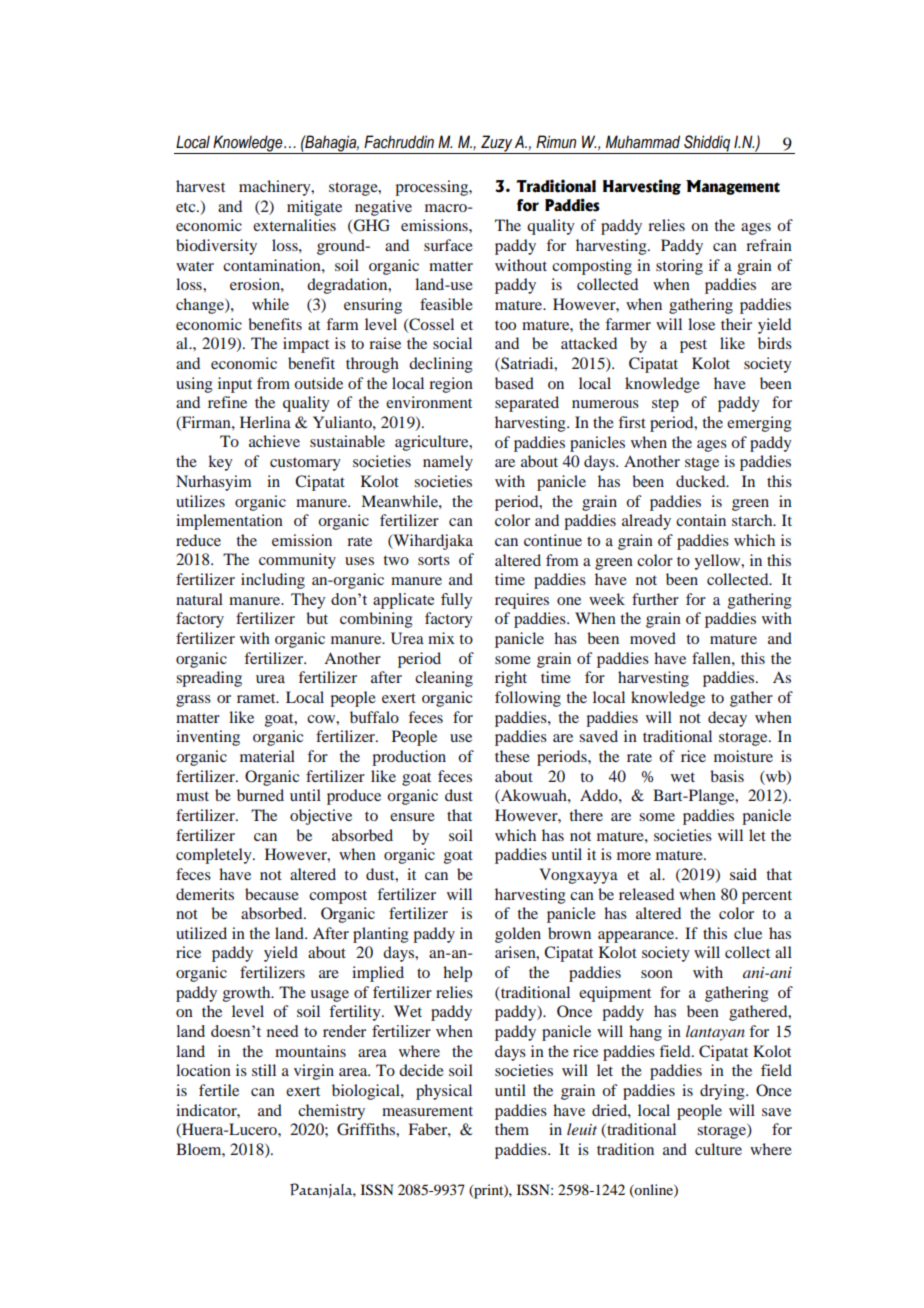 The width and height of the screenshot is (924, 1308). What do you see at coordinates (451, 385) in the screenshot?
I see `region` at bounding box center [451, 385].
